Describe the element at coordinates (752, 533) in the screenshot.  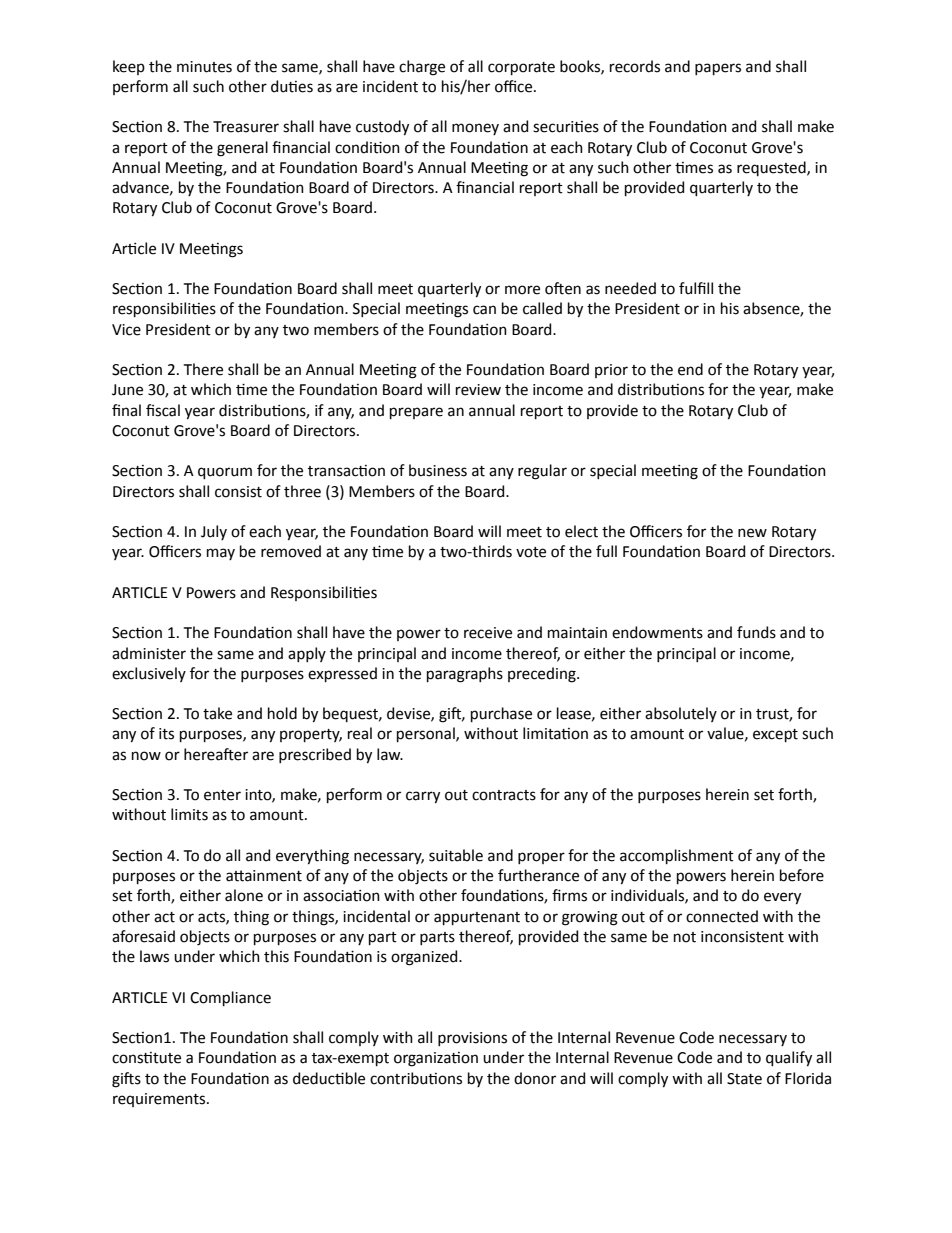
I see `new` at that location.
